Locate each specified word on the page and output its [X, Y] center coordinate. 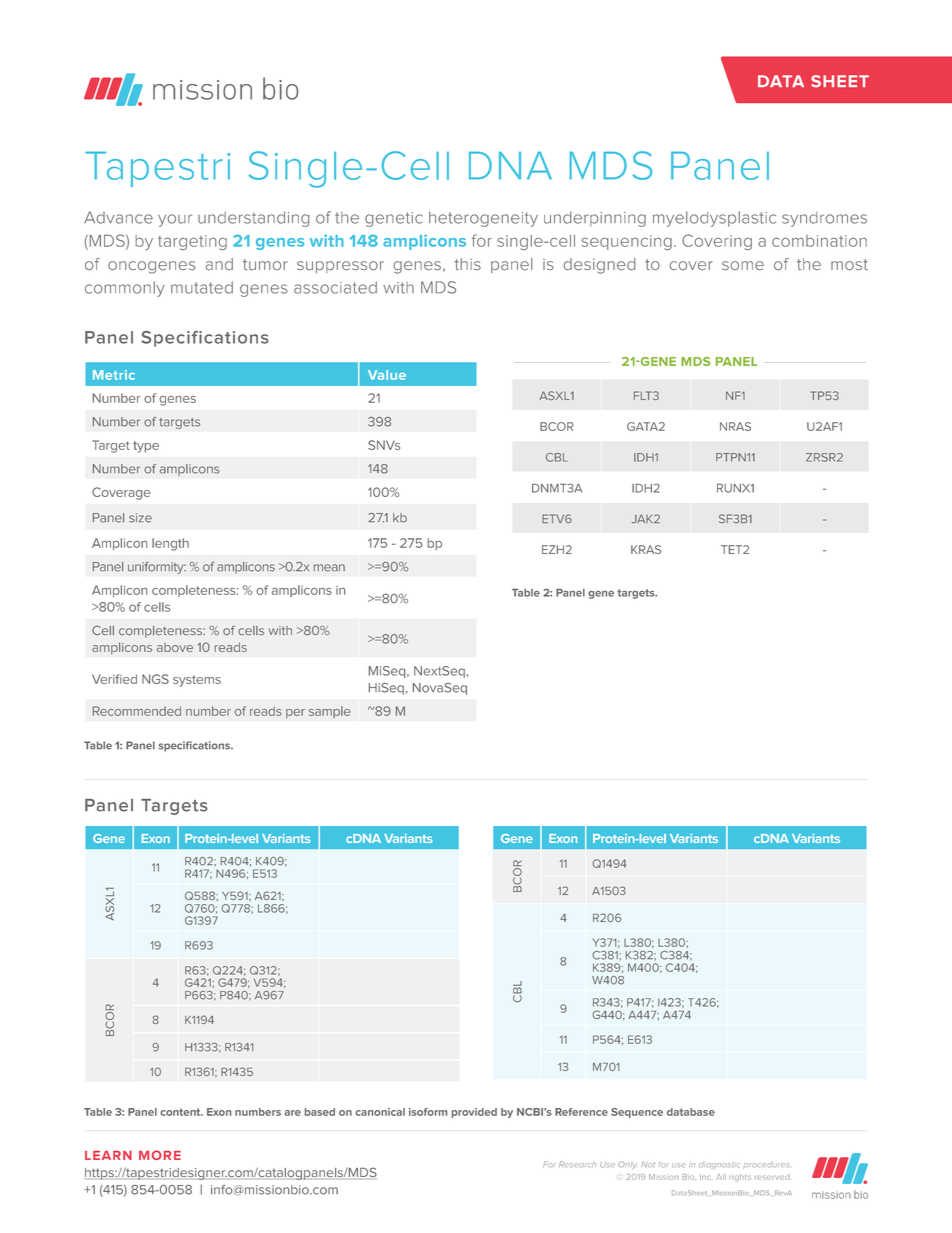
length [170, 544]
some [743, 266]
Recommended [137, 711]
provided [474, 1113]
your [175, 220]
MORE [160, 1155]
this [467, 264]
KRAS [646, 549]
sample [330, 712]
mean [329, 568]
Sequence [637, 1113]
